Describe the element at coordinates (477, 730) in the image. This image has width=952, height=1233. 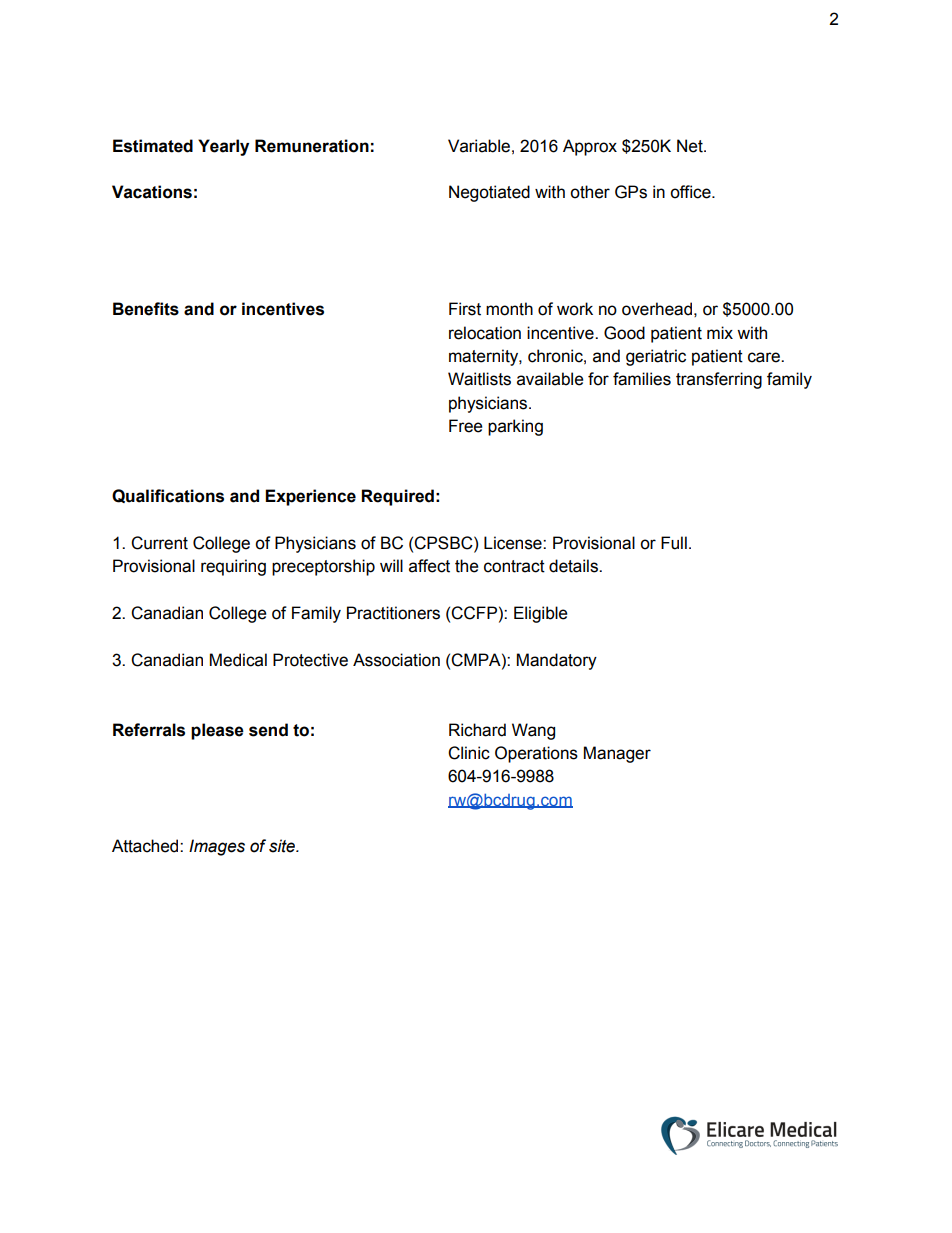
I see `Richard` at that location.
